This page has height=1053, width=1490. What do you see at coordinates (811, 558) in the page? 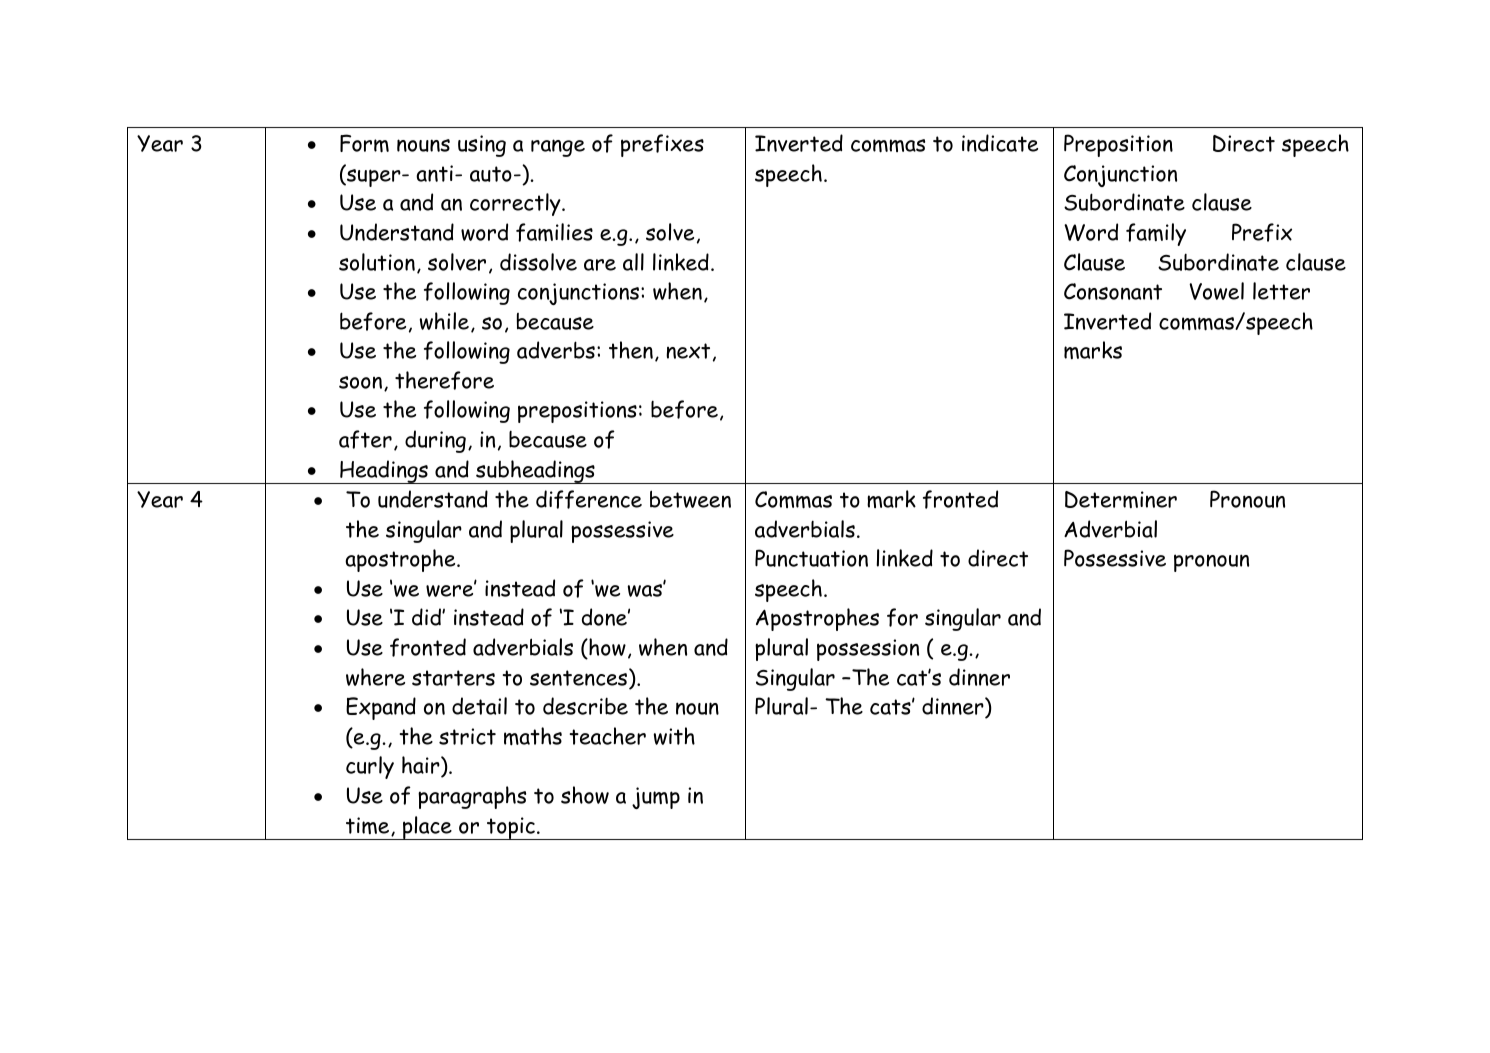
I see `Punctuation` at bounding box center [811, 558].
